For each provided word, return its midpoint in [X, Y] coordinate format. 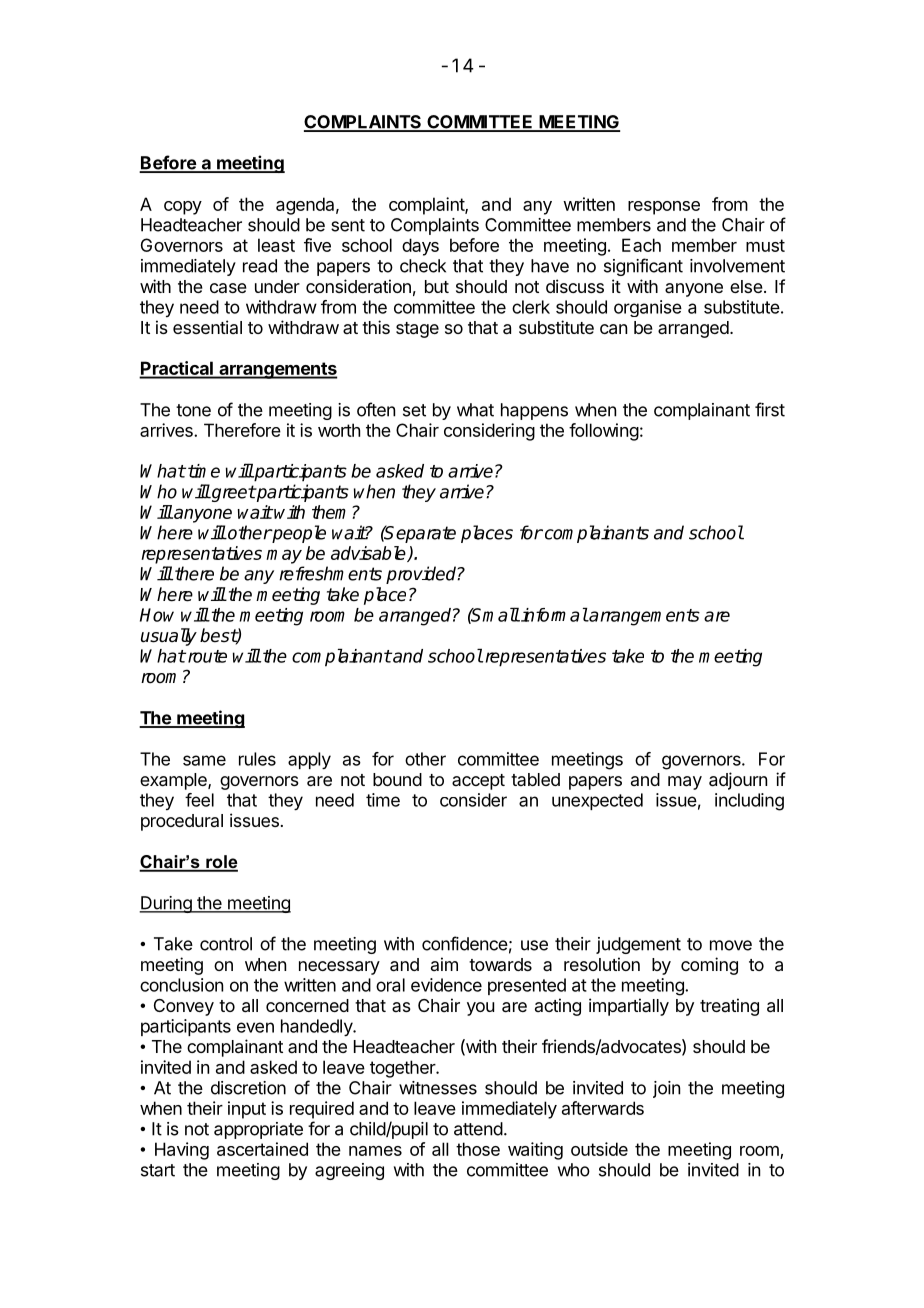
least [276, 245]
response [664, 208]
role [221, 863]
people [298, 534]
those [478, 1149]
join [666, 1089]
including [749, 802]
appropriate [258, 1130]
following [604, 432]
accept [478, 782]
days [420, 247]
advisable [369, 554]
